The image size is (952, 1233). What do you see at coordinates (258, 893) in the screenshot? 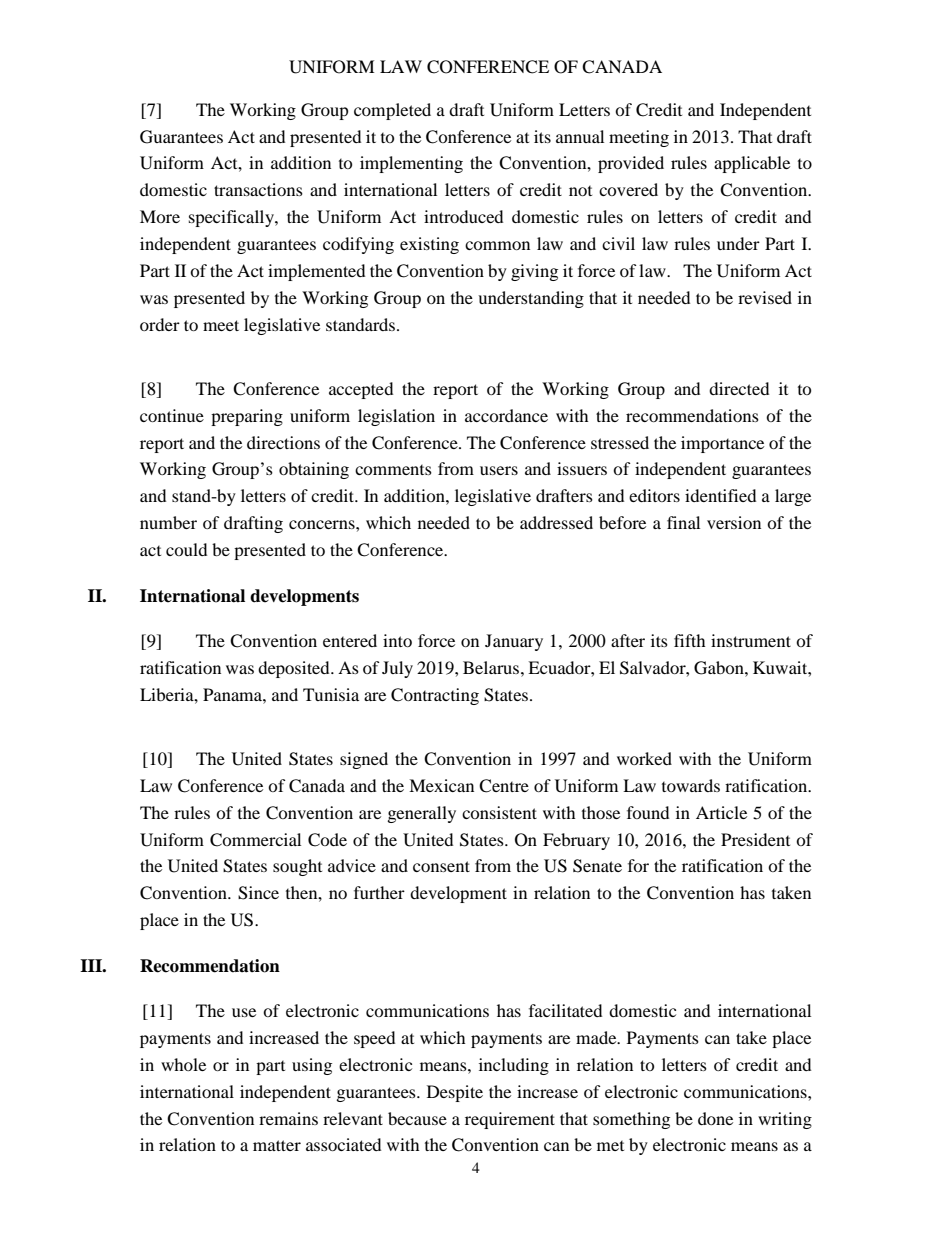
I see `Since` at bounding box center [258, 893].
